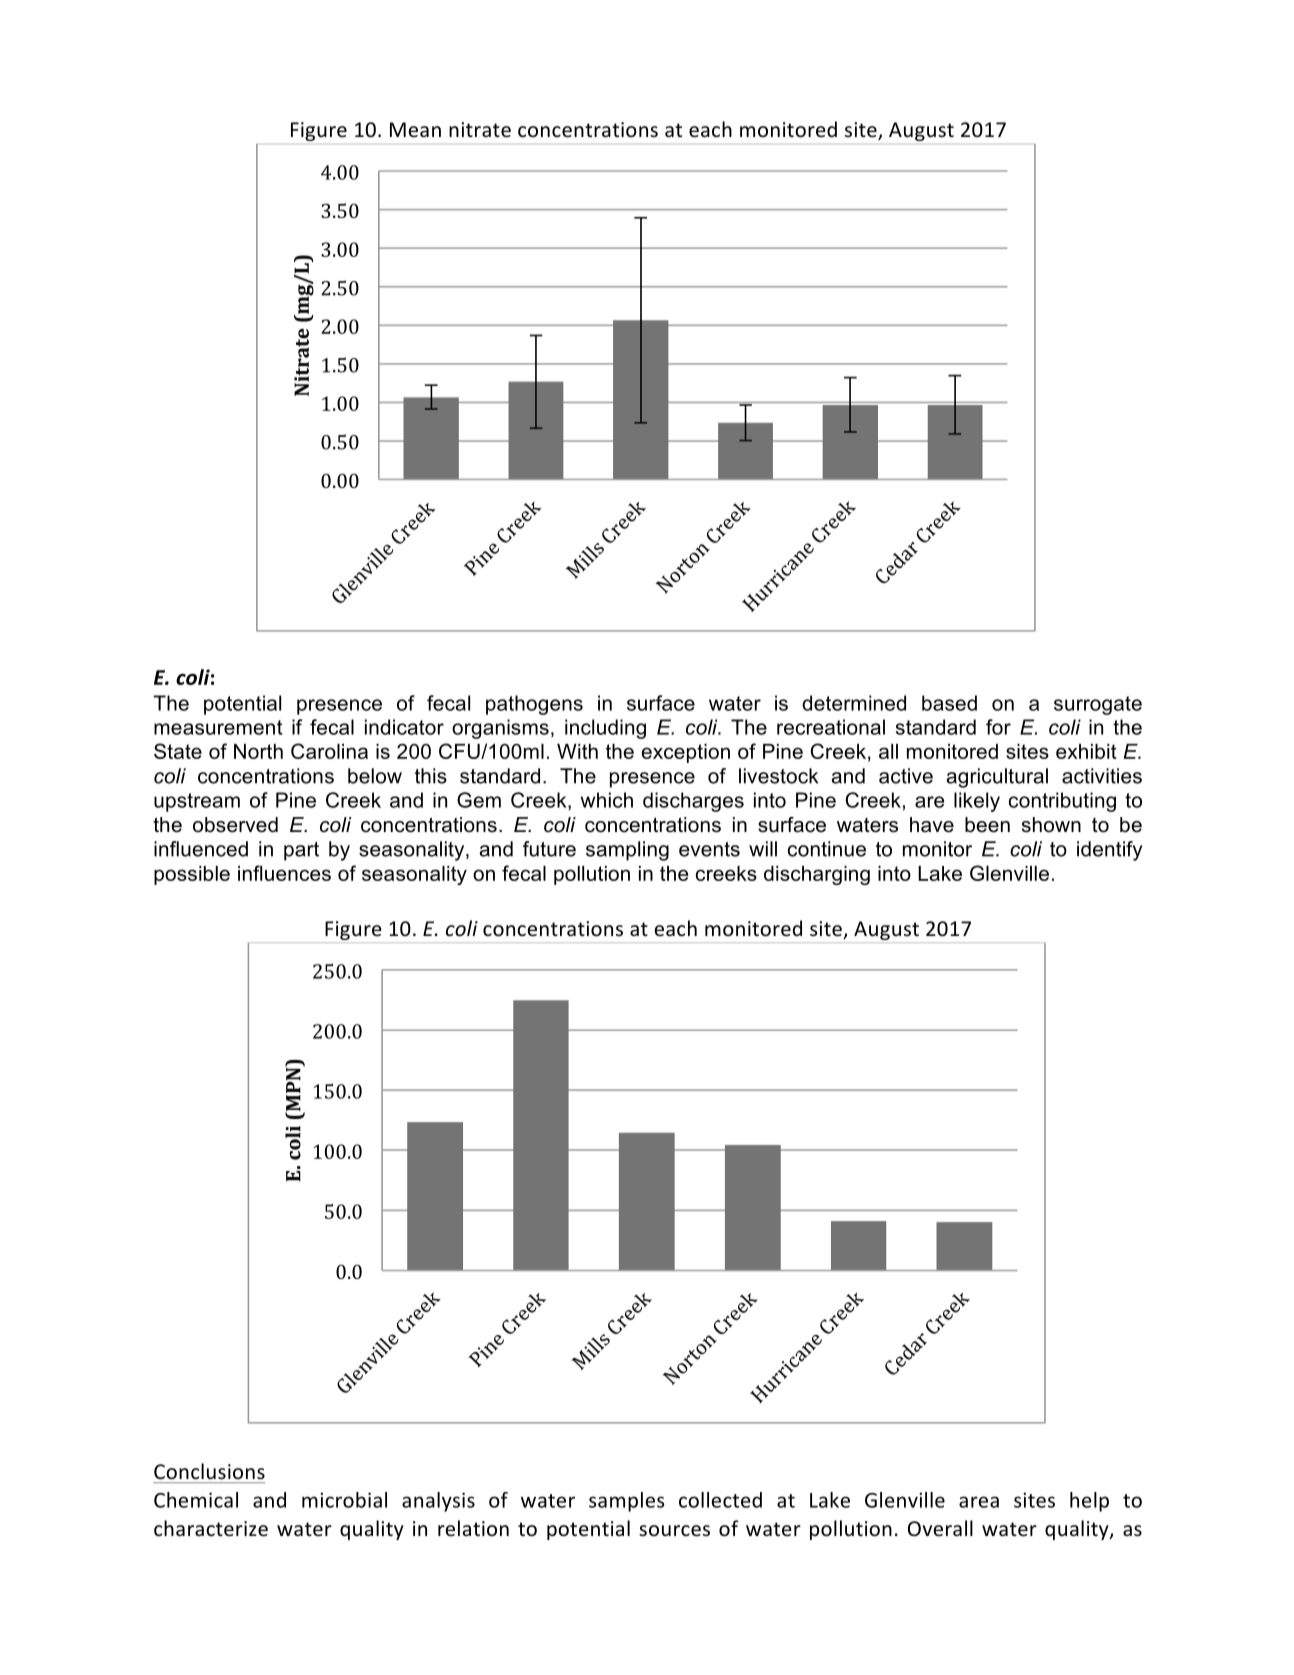  What do you see at coordinates (1089, 1502) in the screenshot?
I see `help` at bounding box center [1089, 1502].
